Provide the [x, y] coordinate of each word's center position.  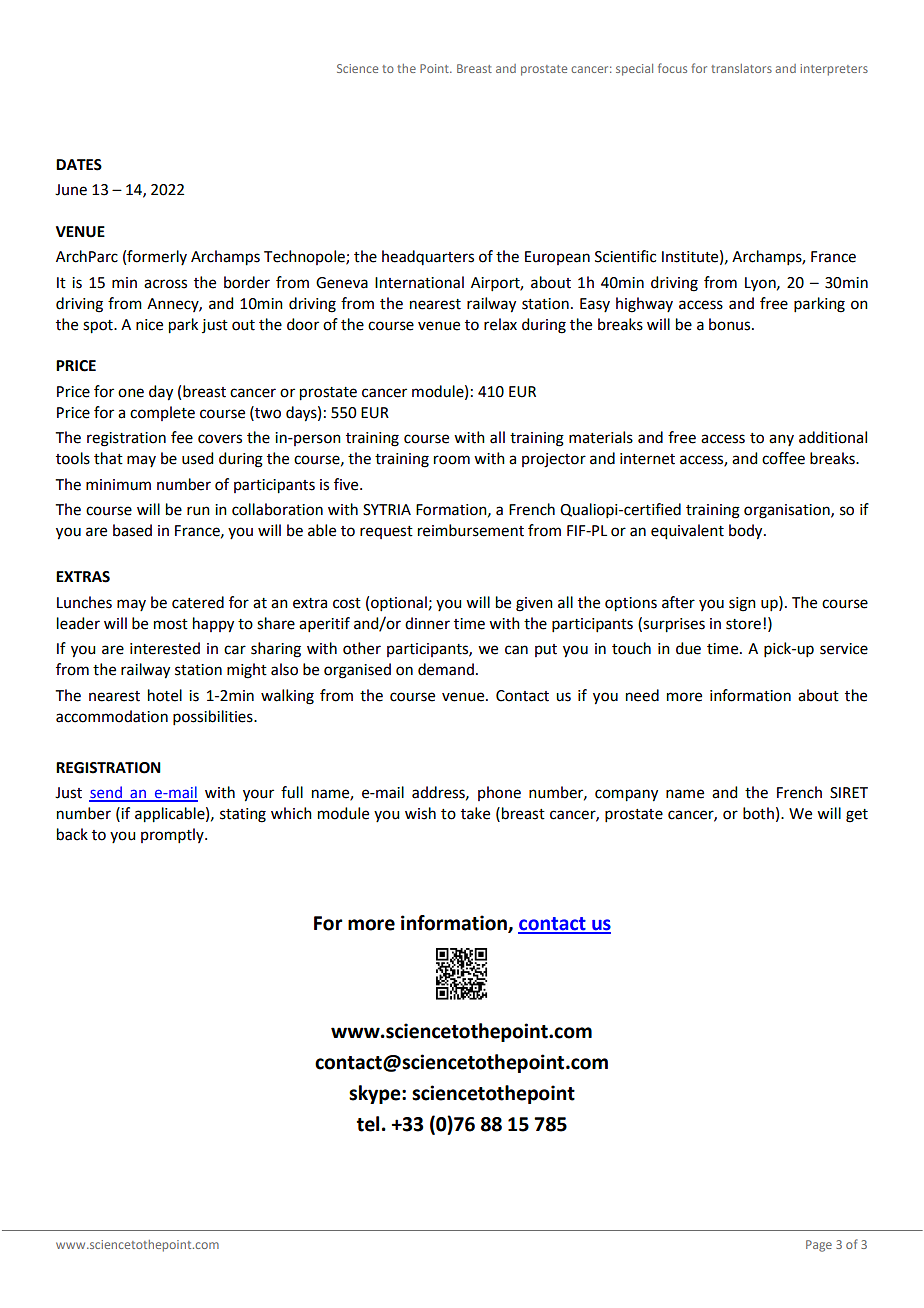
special [634, 70]
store [745, 624]
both [758, 813]
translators [741, 68]
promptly [173, 835]
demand [446, 669]
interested [165, 648]
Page [819, 1246]
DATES [79, 165]
